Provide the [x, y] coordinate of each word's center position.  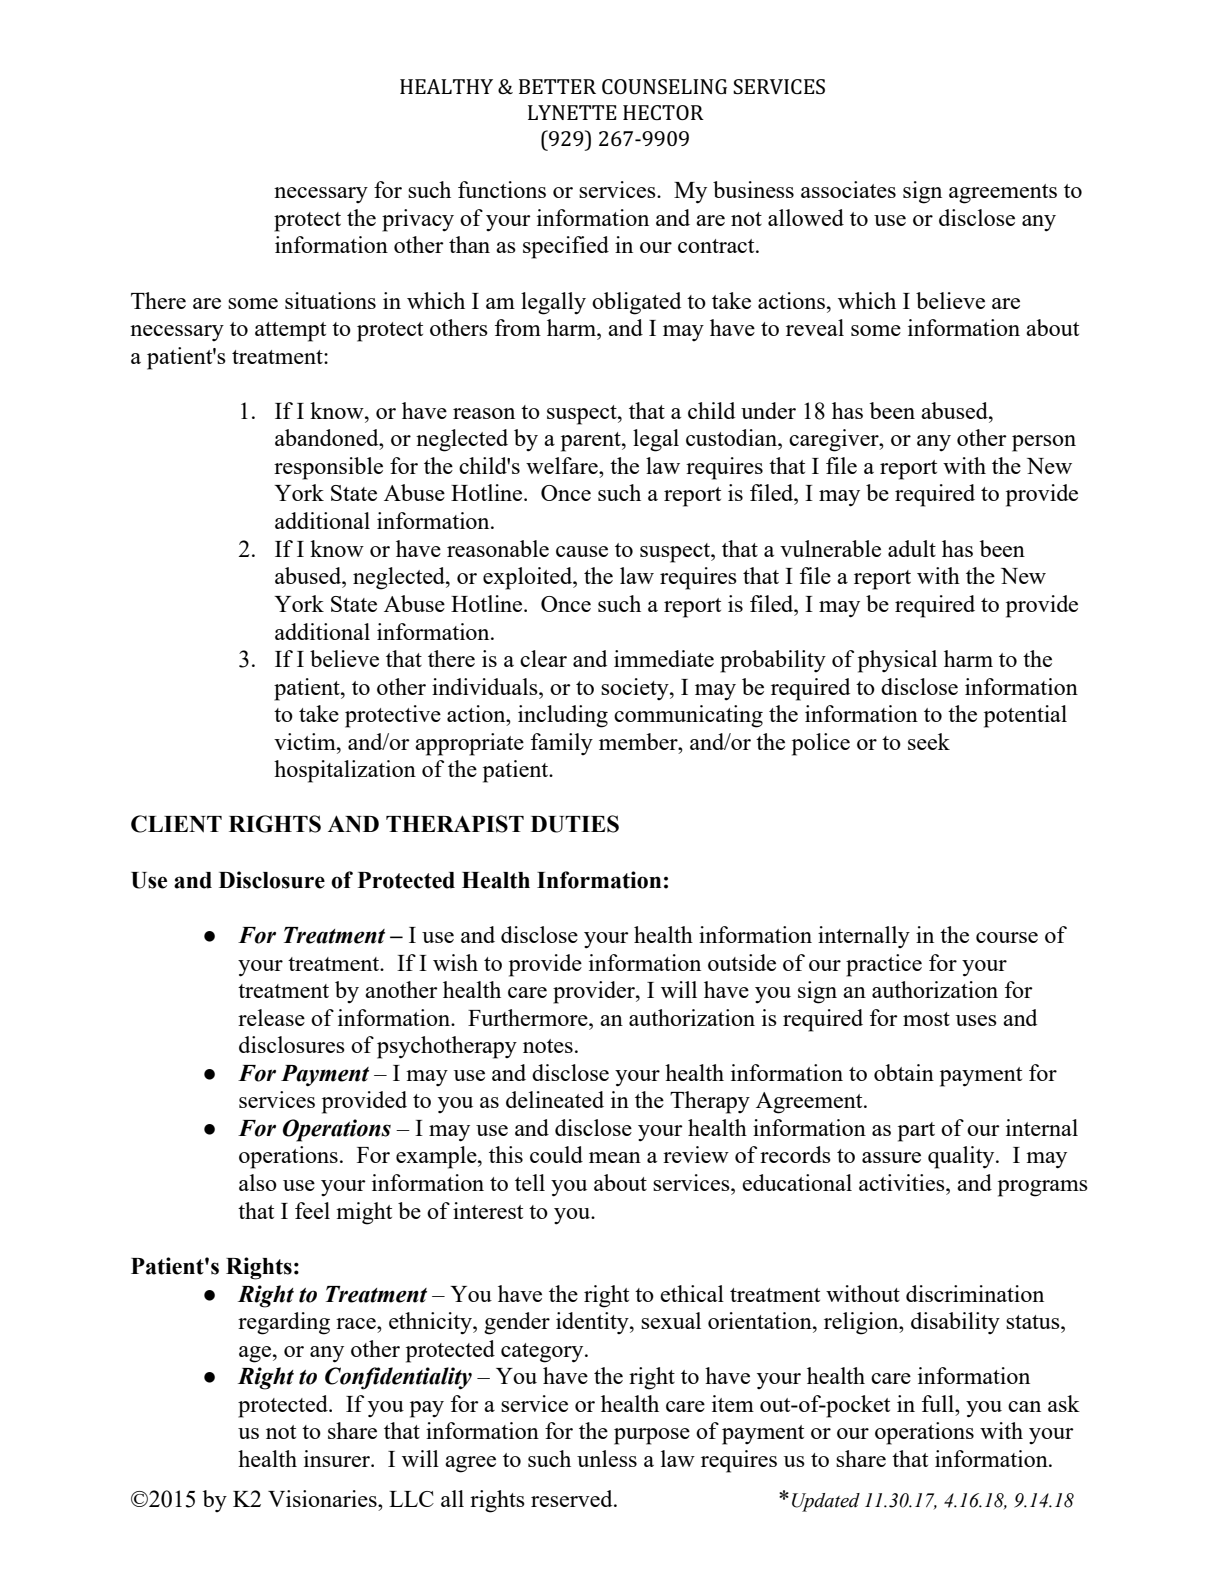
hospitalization [345, 771]
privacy [418, 220]
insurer [338, 1458]
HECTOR [663, 112]
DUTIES [575, 824]
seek [929, 741]
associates [848, 189]
